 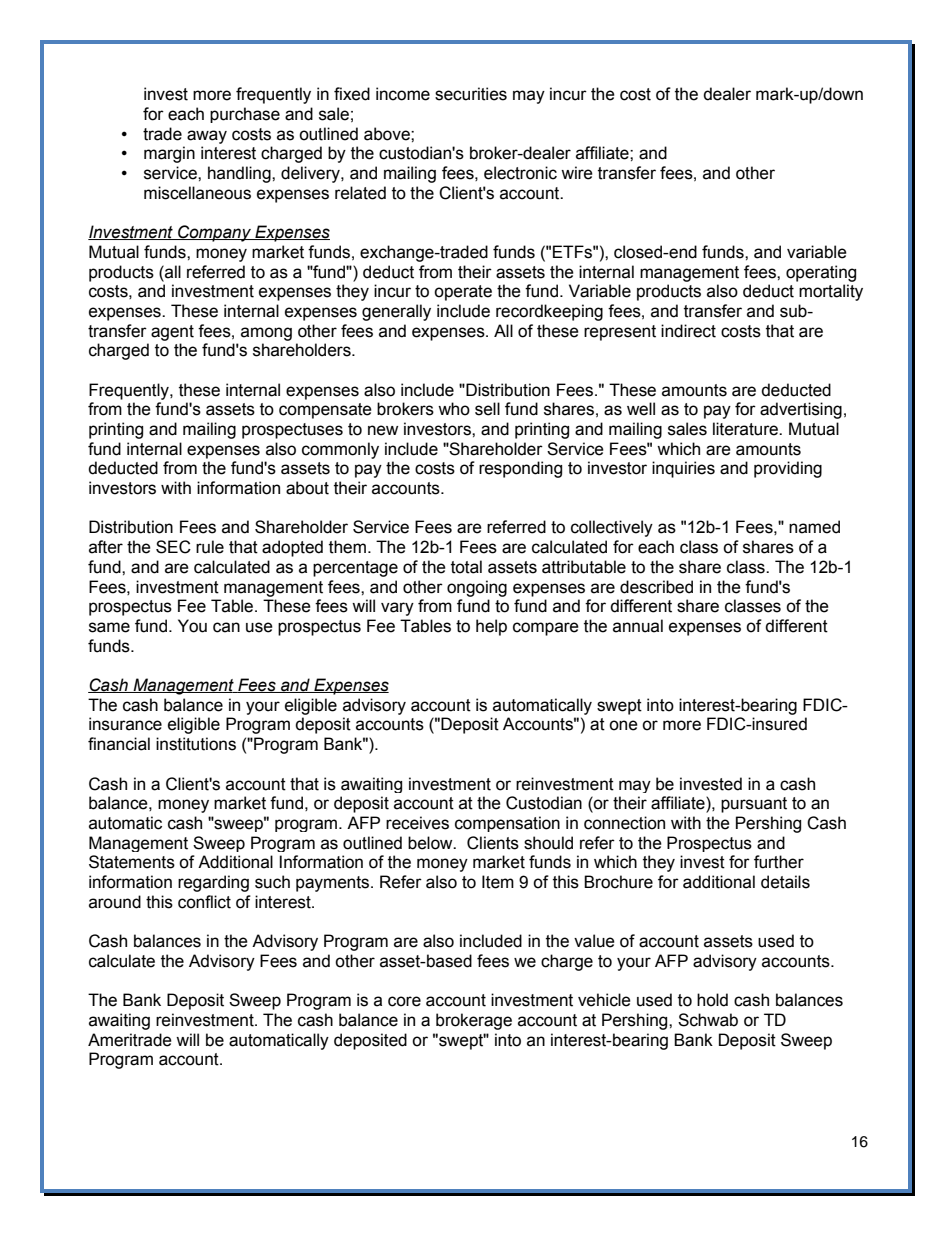 I want to click on conflict, so click(x=204, y=902).
